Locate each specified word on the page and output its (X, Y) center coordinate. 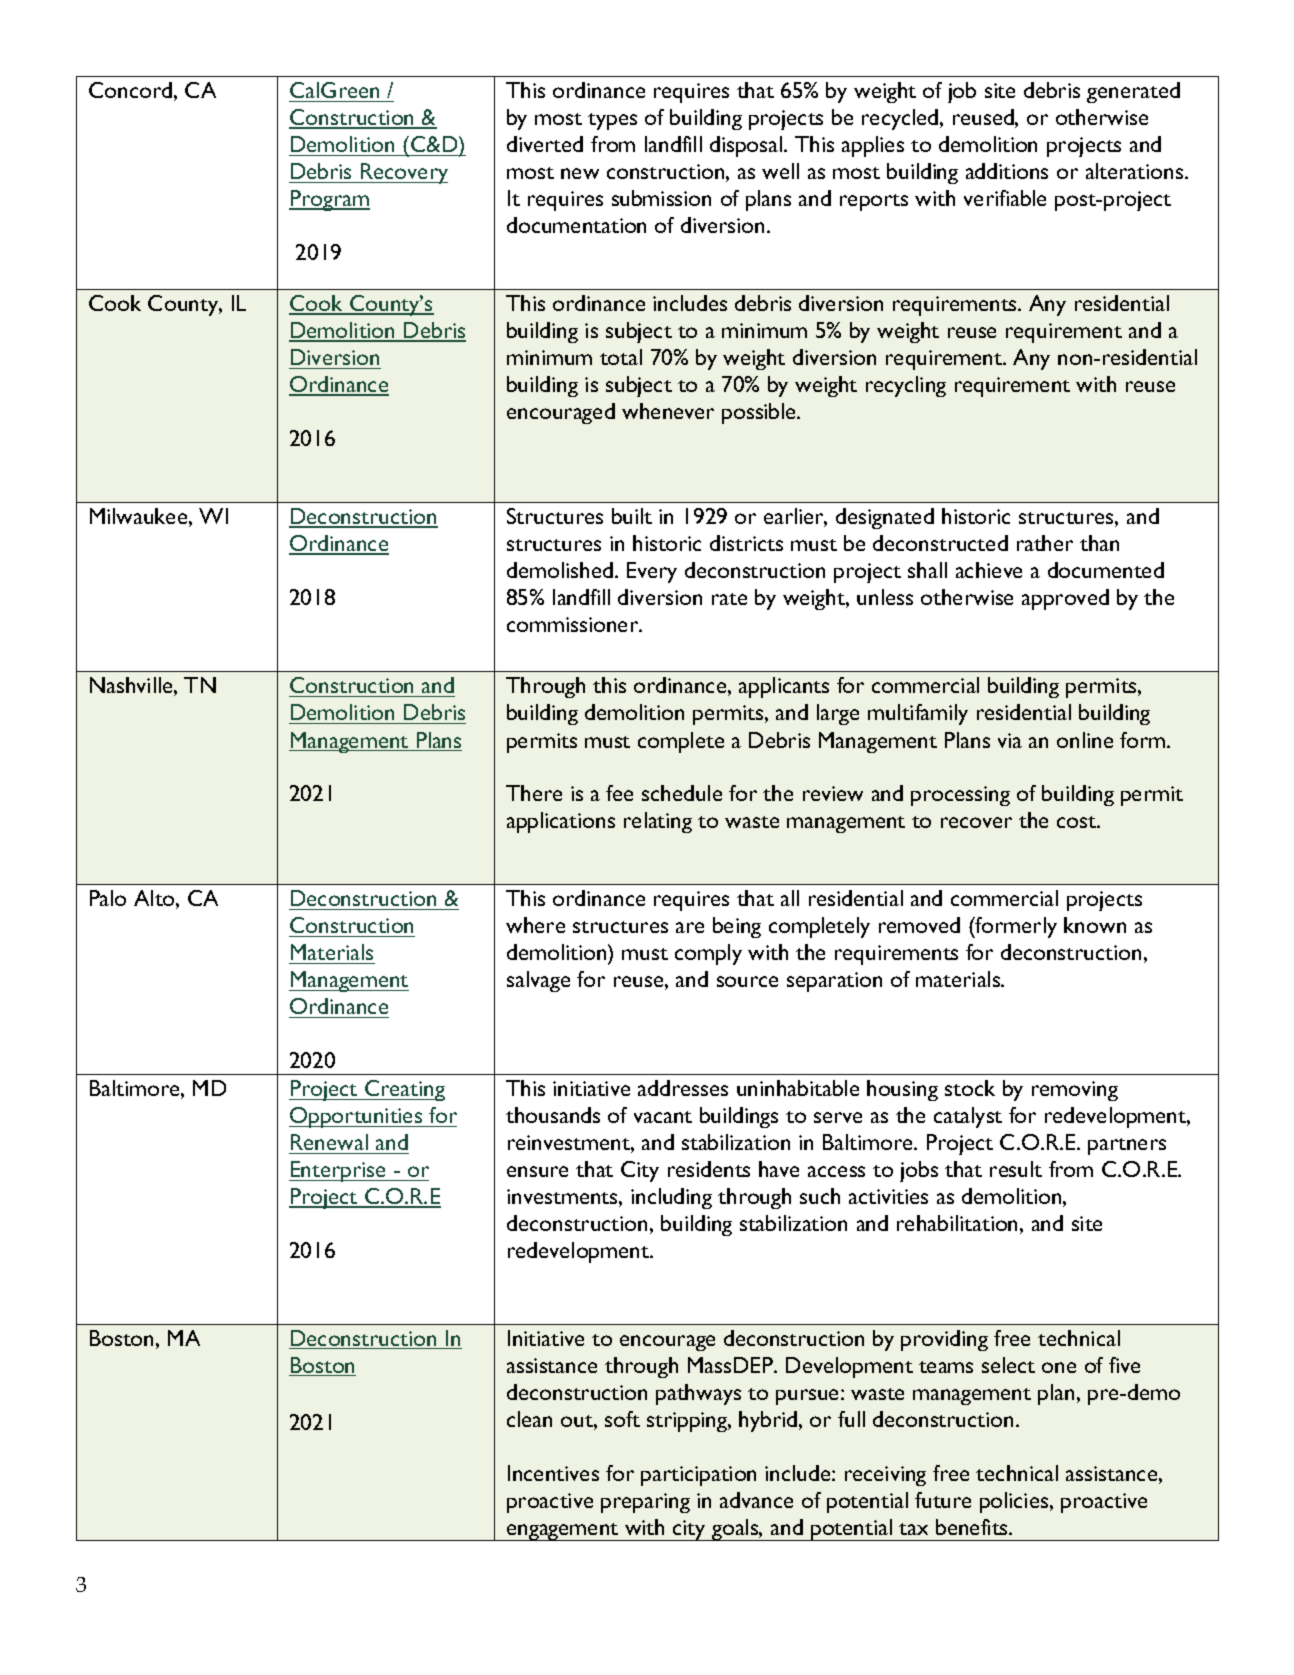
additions (1007, 171)
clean (529, 1419)
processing (960, 796)
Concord (130, 90)
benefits (973, 1527)
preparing (645, 1503)
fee (619, 793)
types (612, 121)
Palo (108, 898)
